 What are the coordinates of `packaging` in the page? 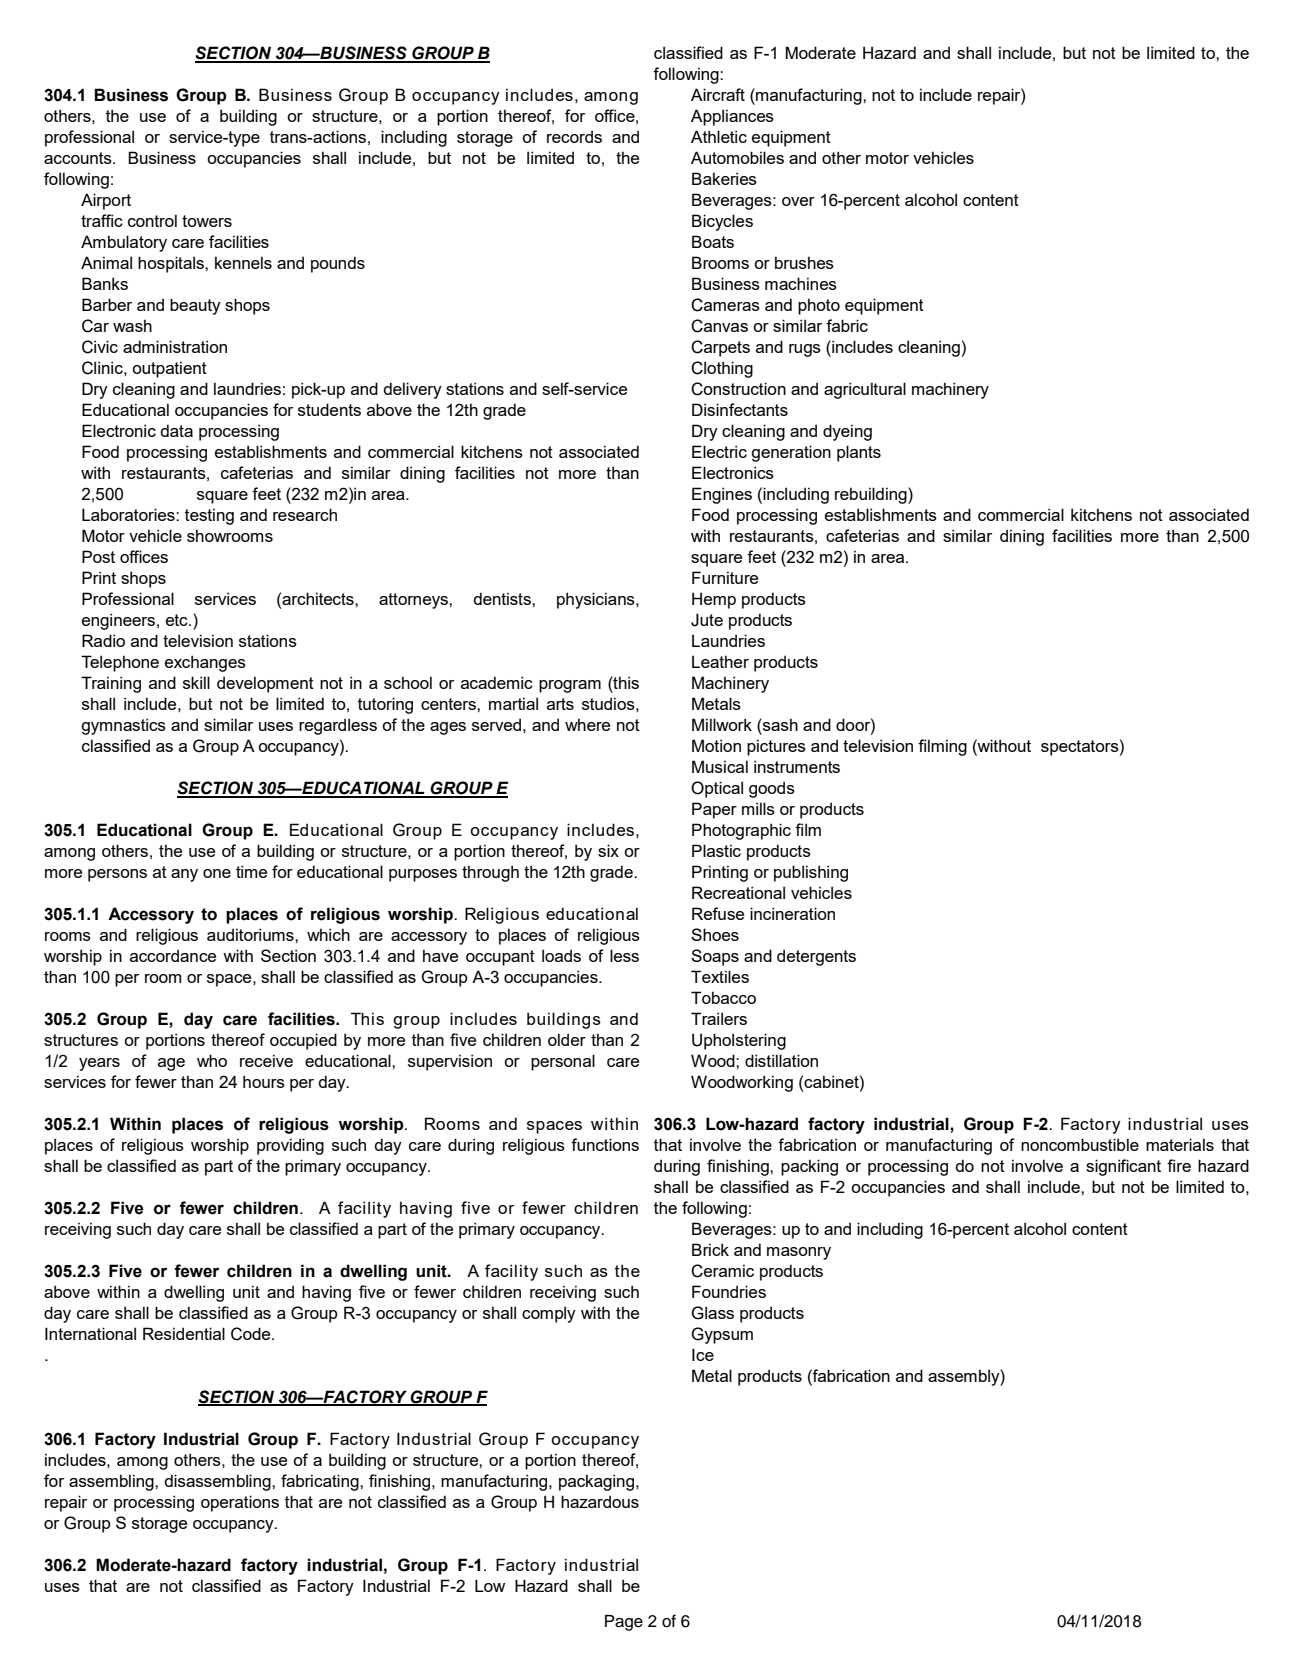 It's located at (598, 1482).
